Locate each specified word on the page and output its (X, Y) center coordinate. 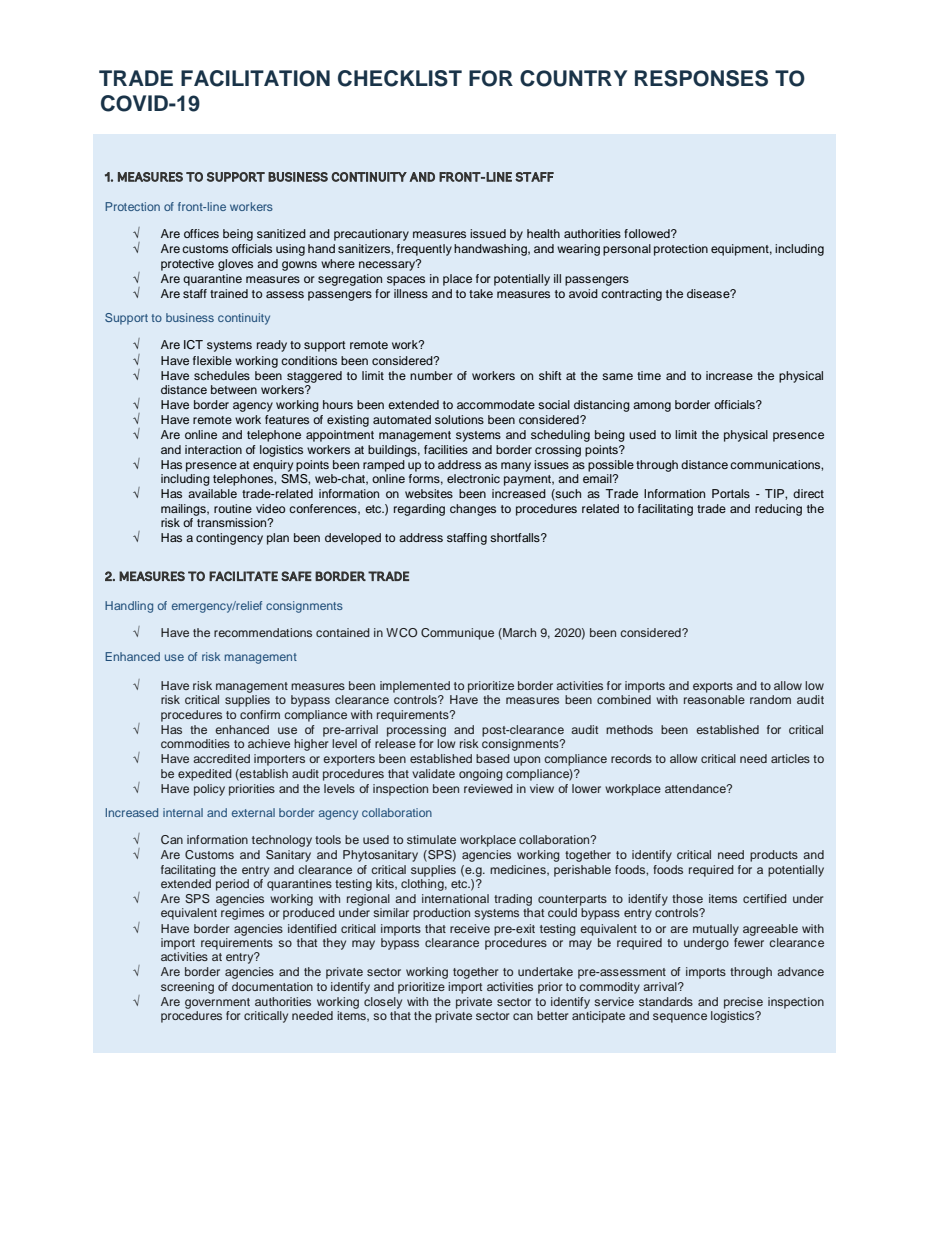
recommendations (263, 632)
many (516, 467)
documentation (272, 986)
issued (488, 233)
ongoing (481, 775)
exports (713, 687)
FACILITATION (255, 78)
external (253, 812)
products (774, 856)
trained (229, 293)
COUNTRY (573, 78)
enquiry (273, 466)
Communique (457, 634)
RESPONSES (701, 78)
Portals (731, 493)
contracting (631, 295)
